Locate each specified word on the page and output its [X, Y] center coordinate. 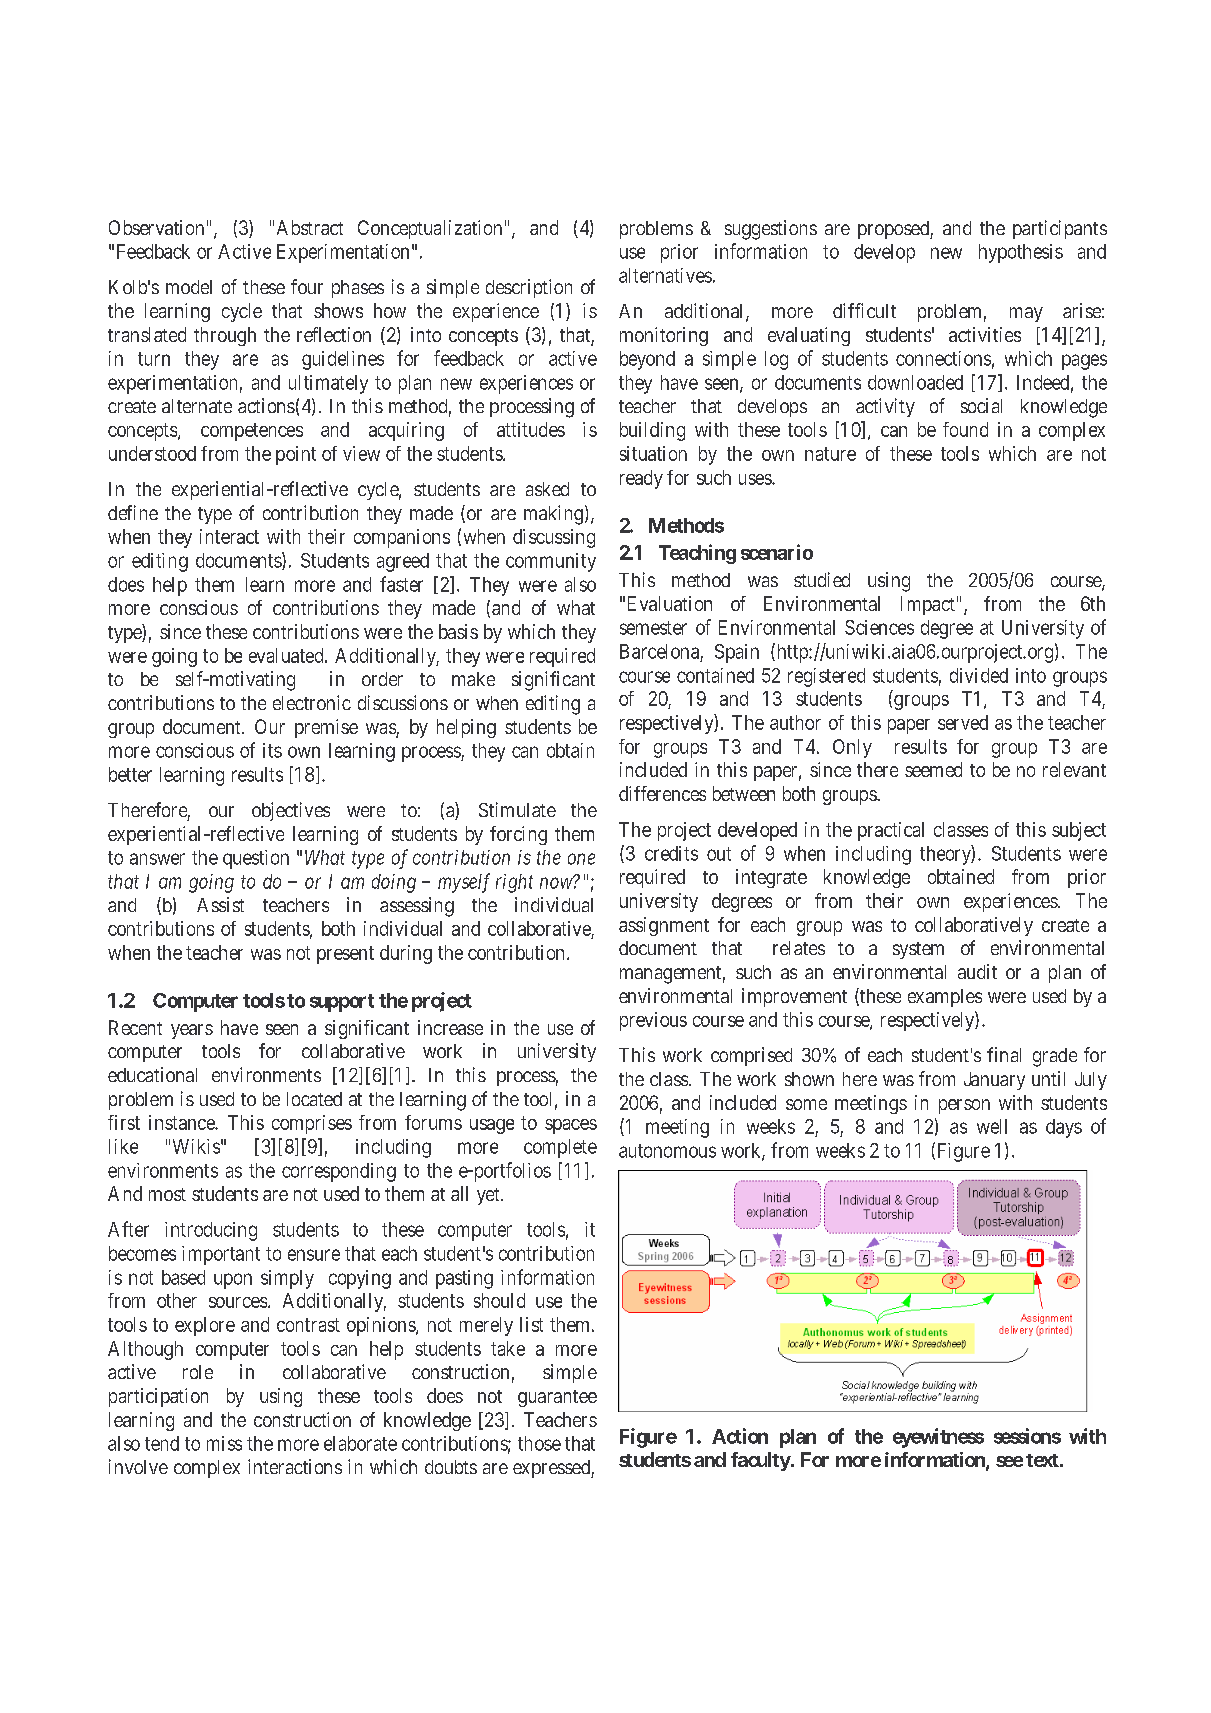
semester [653, 628]
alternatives [665, 275]
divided [979, 675]
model [189, 287]
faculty [761, 1461]
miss [224, 1443]
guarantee [557, 1398]
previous [653, 1021]
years [192, 1031]
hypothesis [1021, 253]
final [1004, 1054]
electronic [312, 702]
